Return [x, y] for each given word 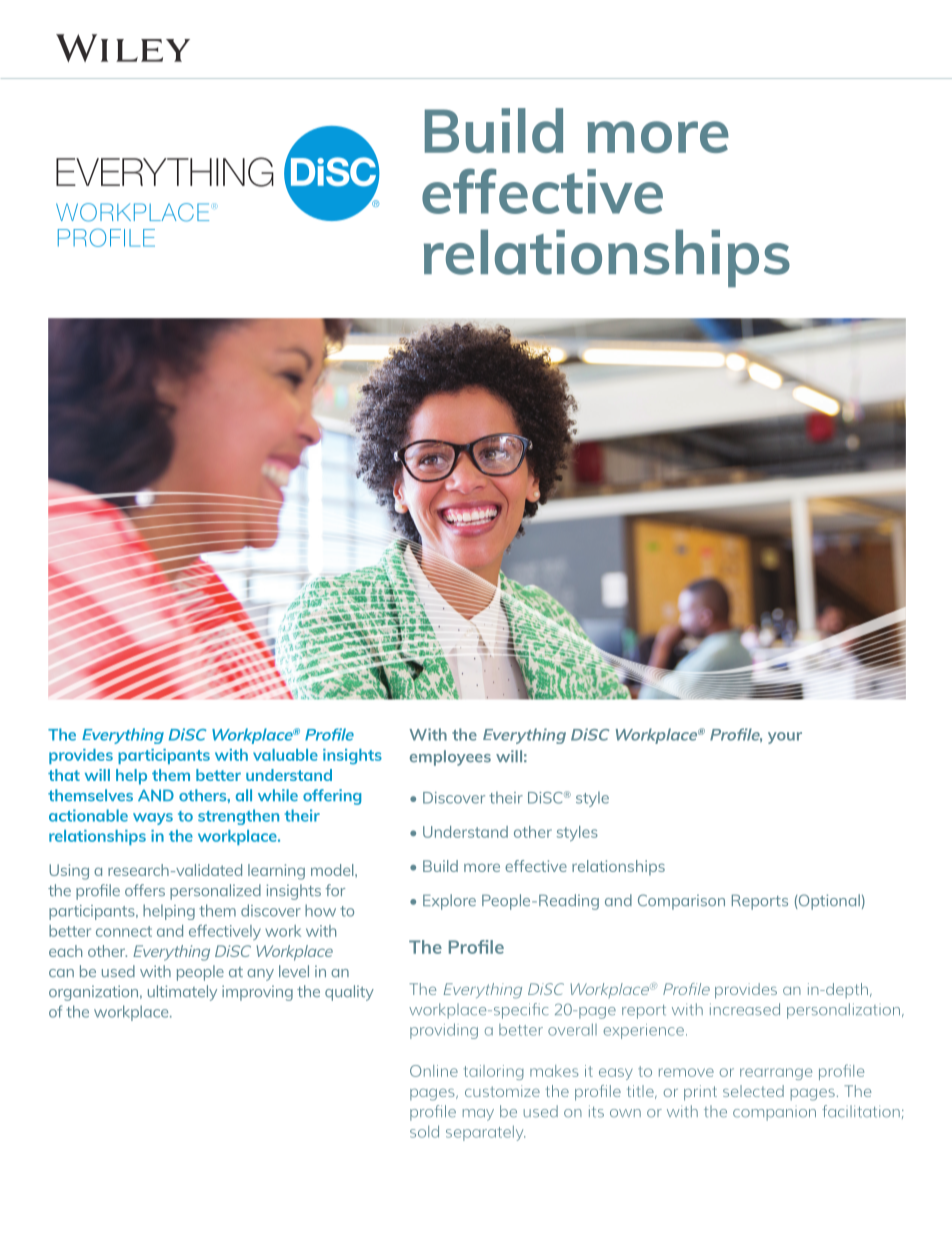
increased [745, 1009]
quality [349, 993]
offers [145, 890]
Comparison [681, 902]
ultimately [182, 993]
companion [774, 1115]
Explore [449, 902]
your [785, 738]
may [478, 1115]
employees [450, 758]
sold [424, 1131]
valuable [285, 755]
